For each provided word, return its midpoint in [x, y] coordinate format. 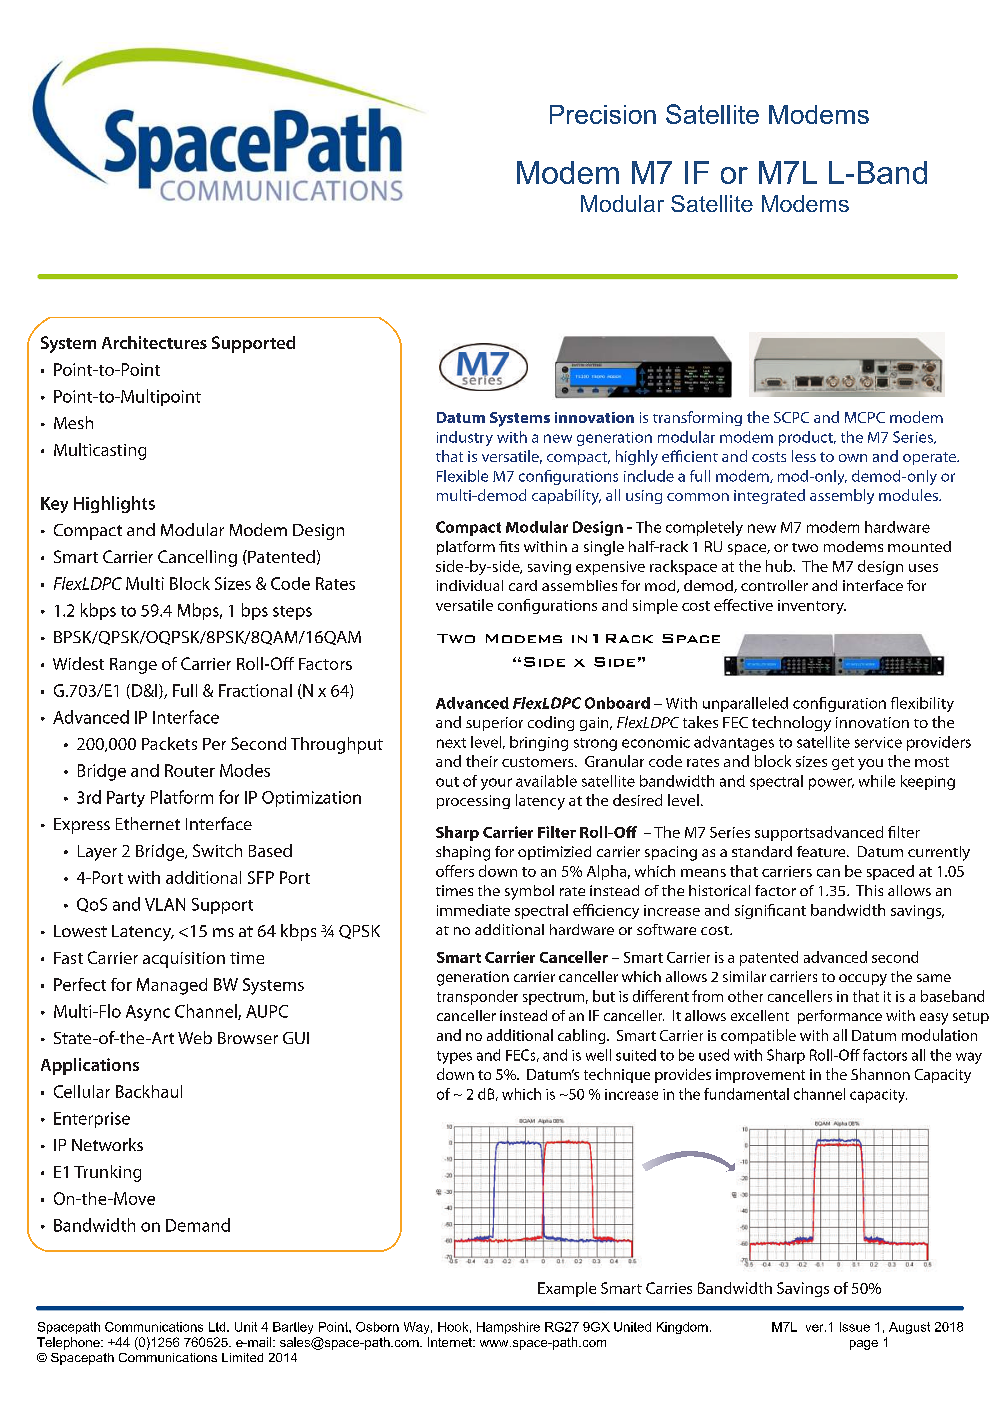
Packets [169, 743]
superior [494, 724]
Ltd [218, 1327]
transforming [697, 418]
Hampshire [508, 1328]
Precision [603, 114]
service [878, 742]
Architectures [154, 342]
